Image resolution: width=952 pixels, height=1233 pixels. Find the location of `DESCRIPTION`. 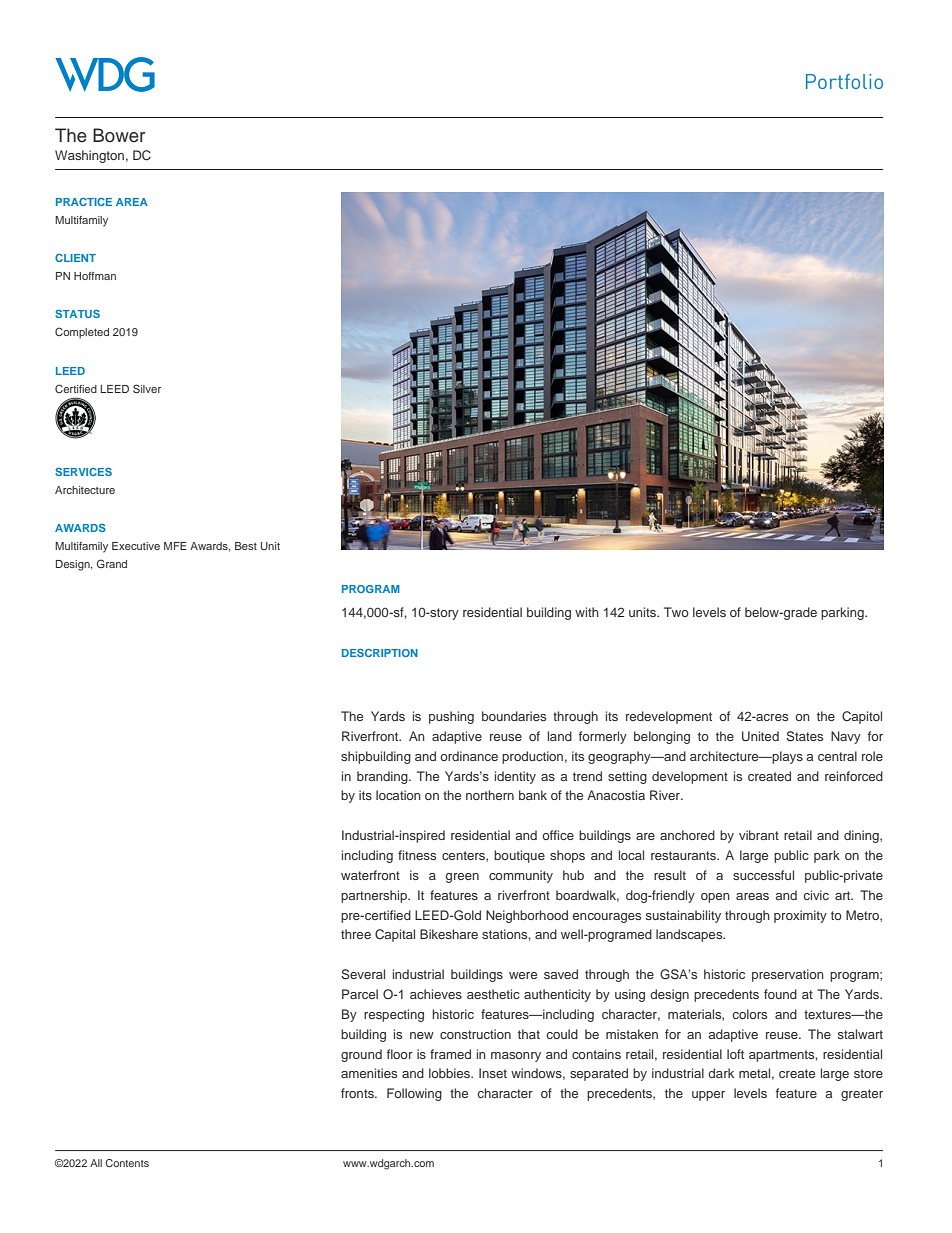

DESCRIPTION is located at coordinates (380, 653).
